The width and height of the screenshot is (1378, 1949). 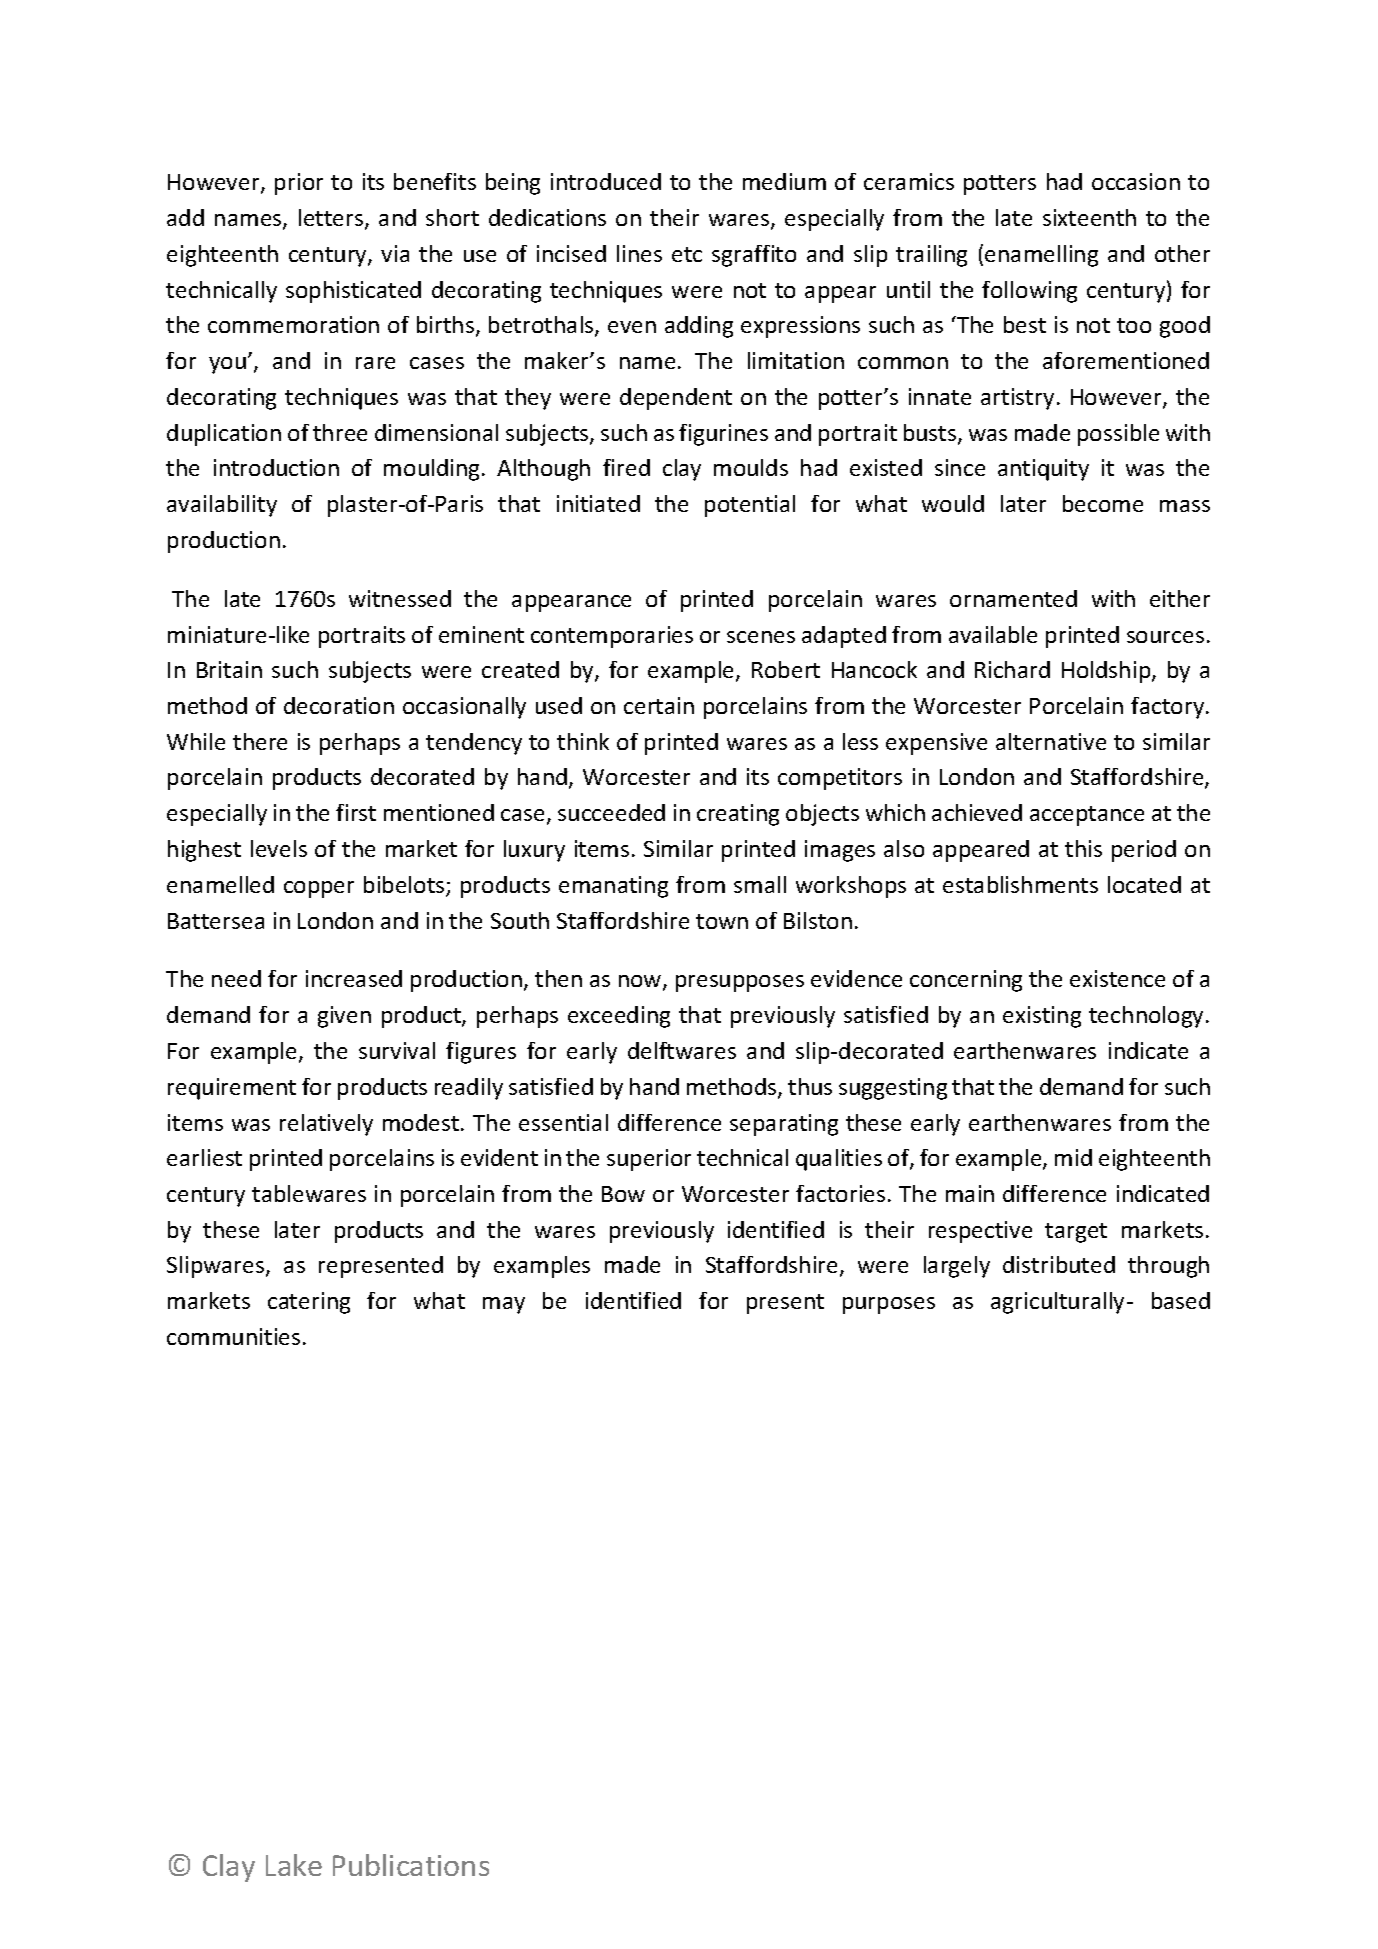 What do you see at coordinates (1012, 669) in the screenshot?
I see `Richard` at bounding box center [1012, 669].
